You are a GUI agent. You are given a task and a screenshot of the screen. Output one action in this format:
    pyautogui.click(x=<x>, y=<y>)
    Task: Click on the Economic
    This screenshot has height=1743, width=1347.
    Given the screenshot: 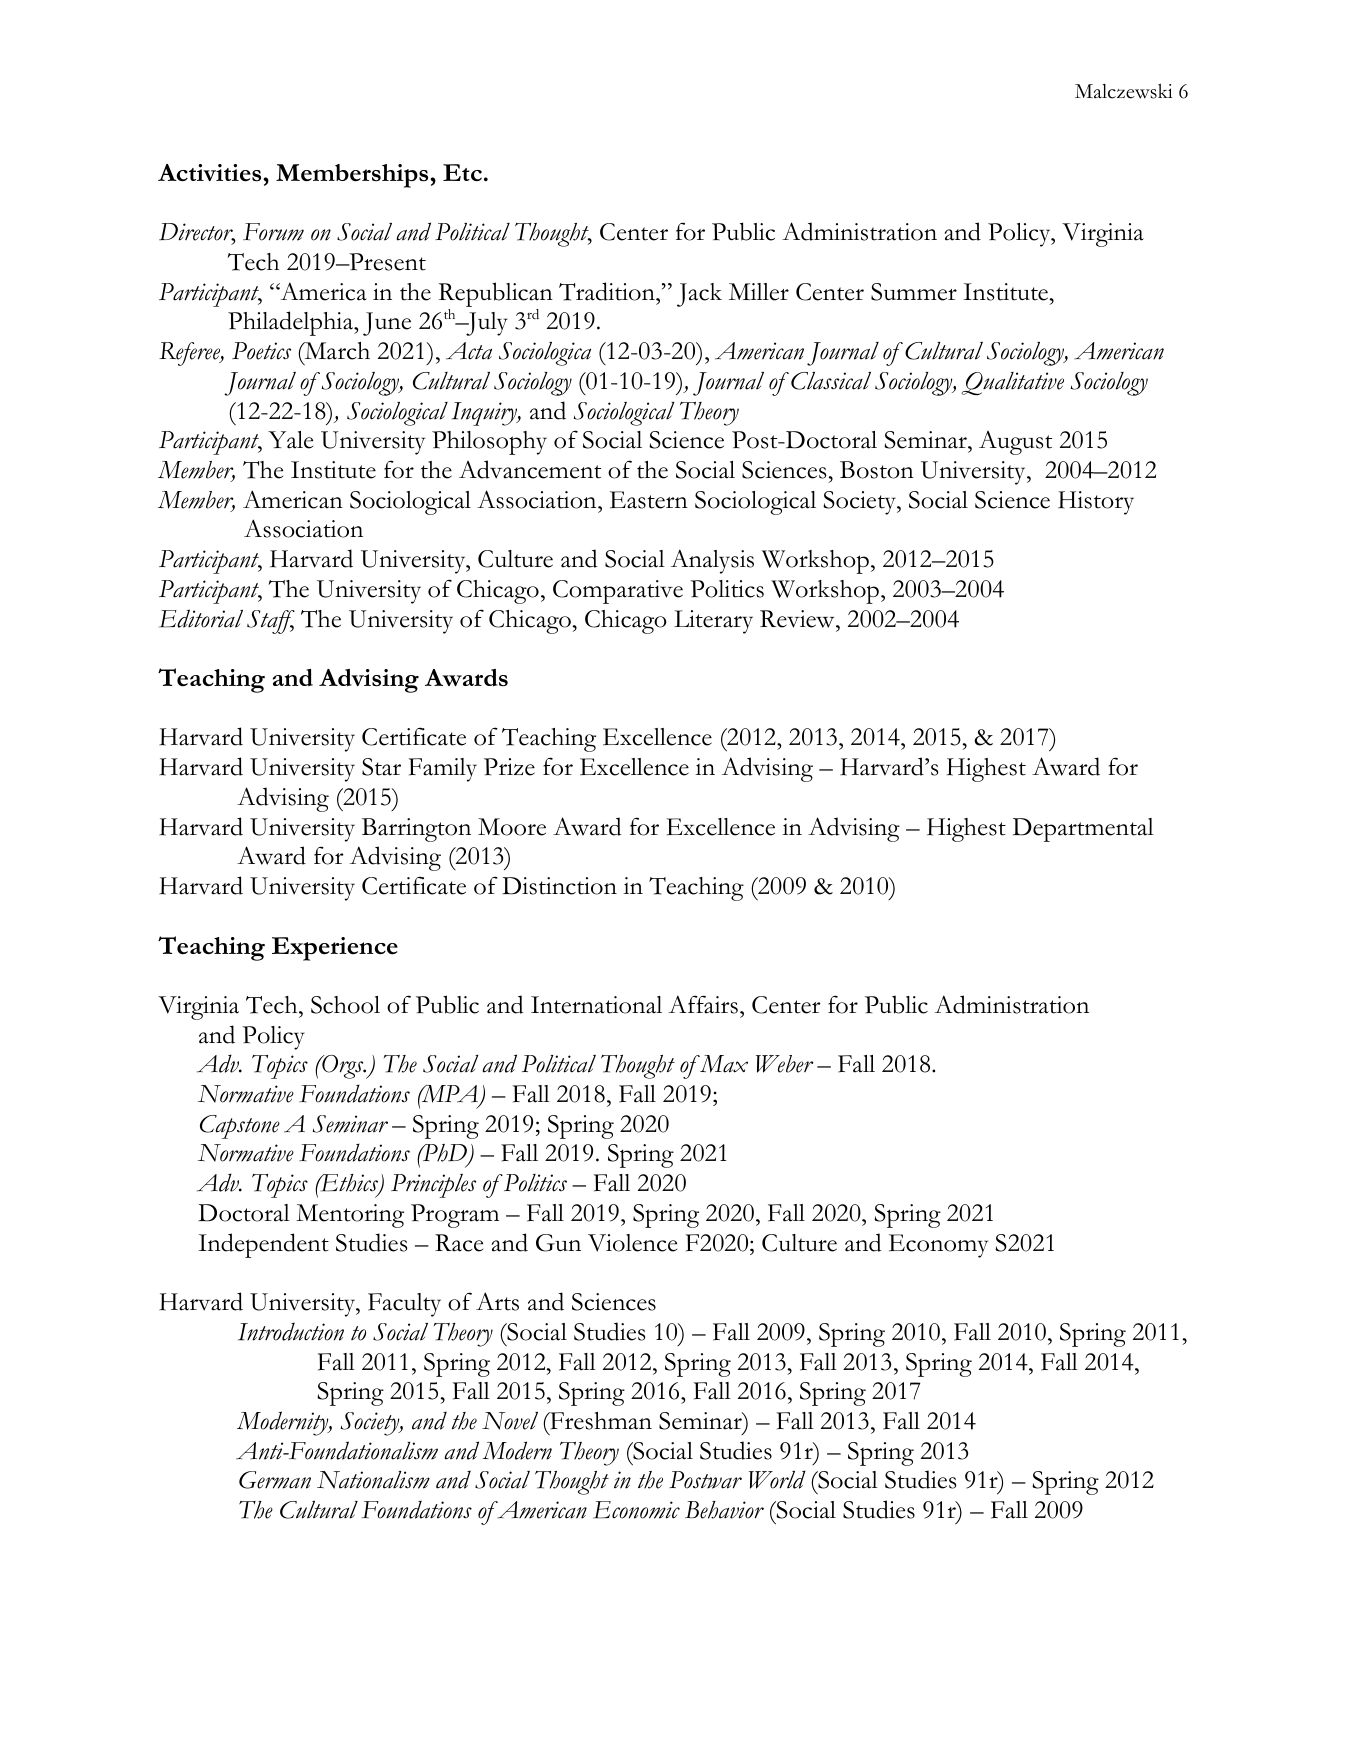 What is the action you would take?
    pyautogui.click(x=636, y=1510)
